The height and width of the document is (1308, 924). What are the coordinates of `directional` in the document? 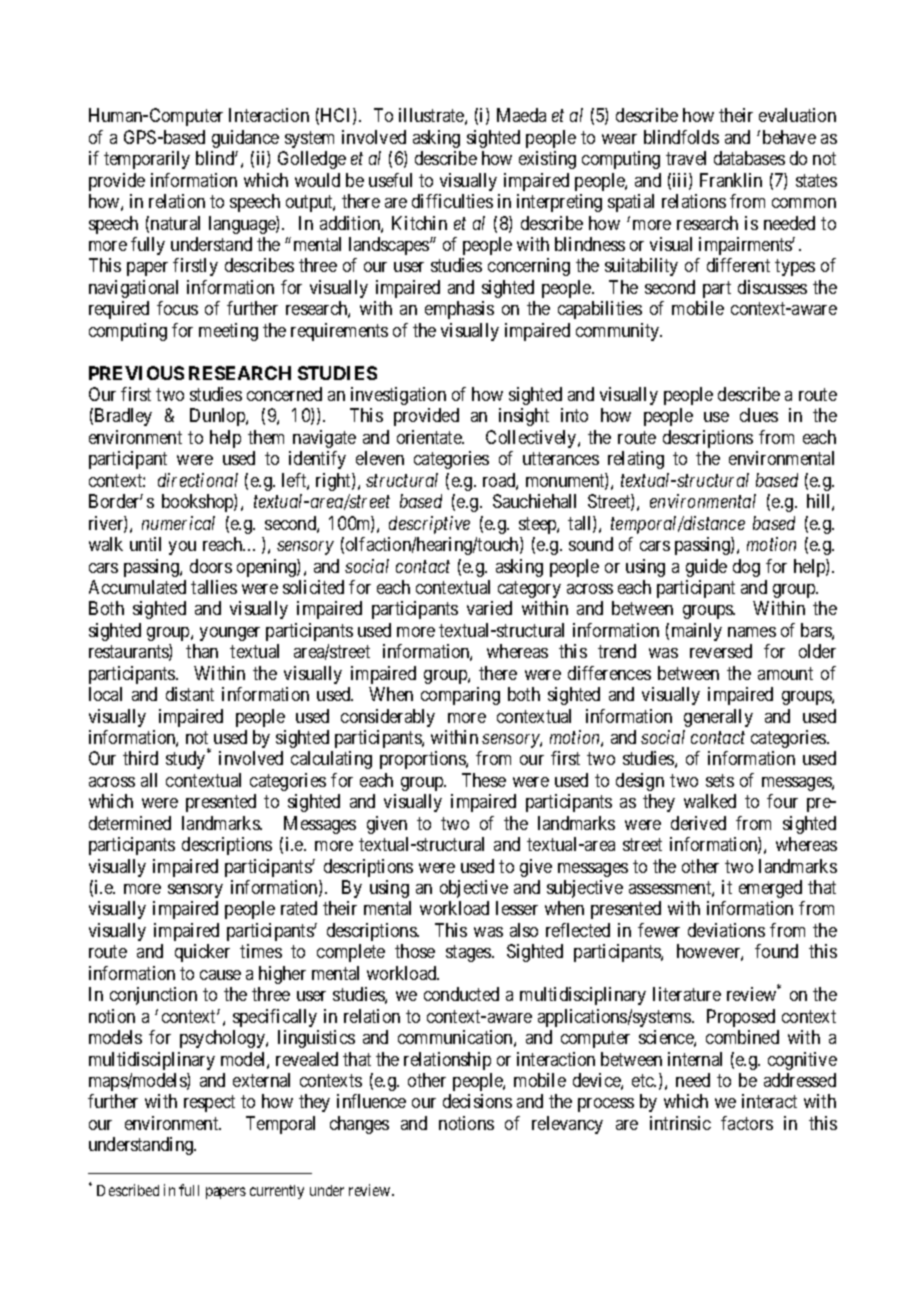 It's located at (198, 480).
